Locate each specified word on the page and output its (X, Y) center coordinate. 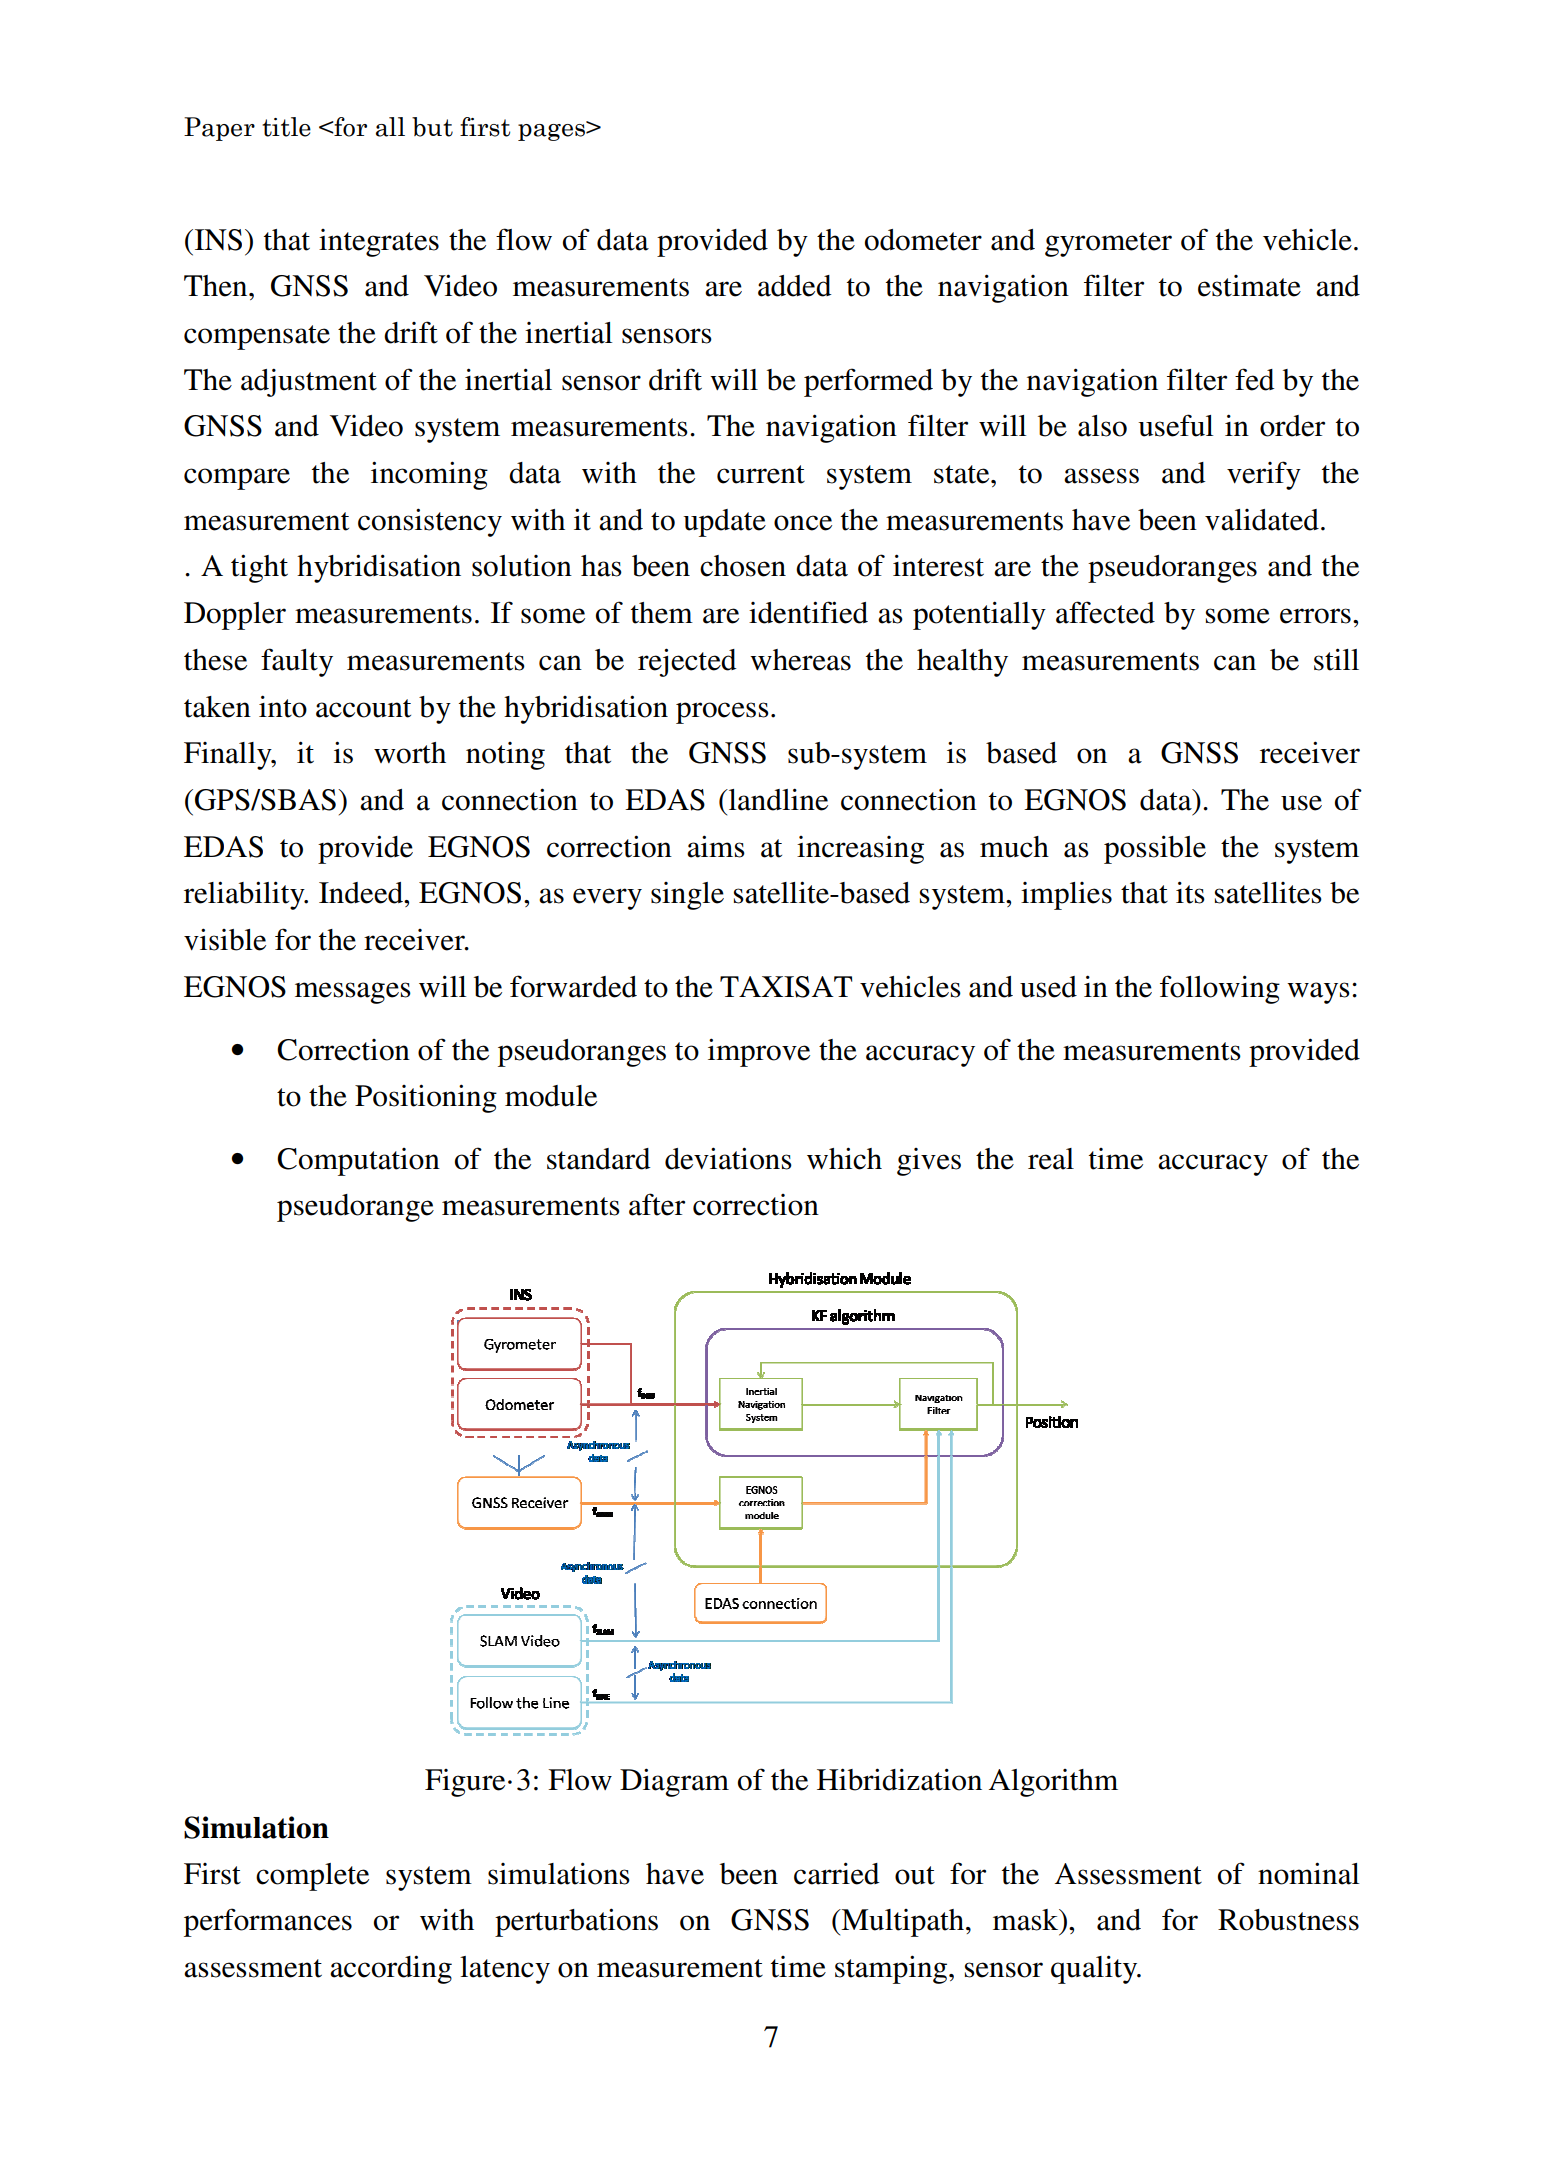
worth (410, 753)
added (795, 286)
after (657, 1204)
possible (1155, 849)
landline (777, 799)
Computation (358, 1162)
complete (312, 1877)
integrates (379, 243)
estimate (1249, 286)
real (1051, 1159)
